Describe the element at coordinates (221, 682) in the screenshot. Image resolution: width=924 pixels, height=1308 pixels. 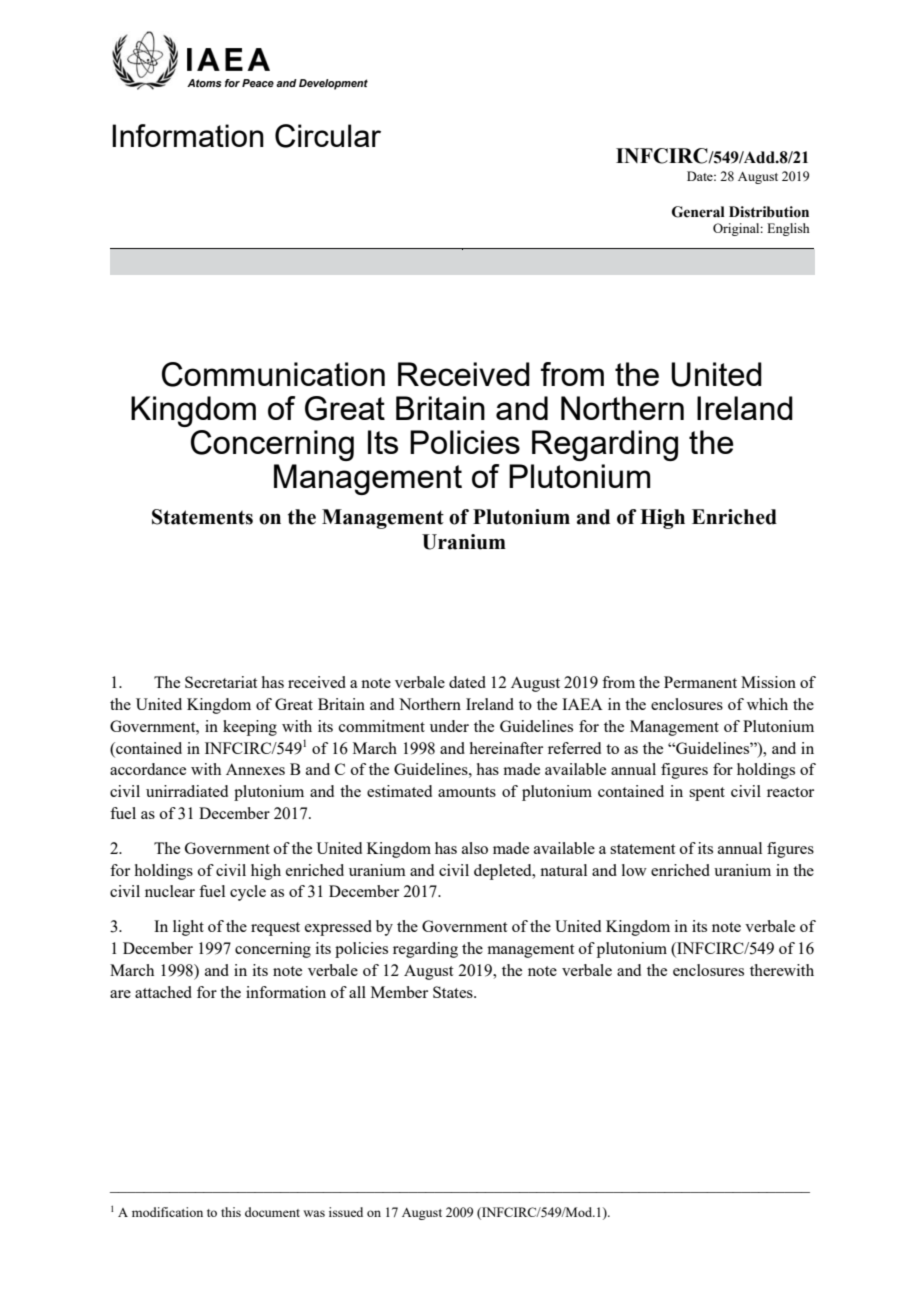
I see `Secretariat` at that location.
